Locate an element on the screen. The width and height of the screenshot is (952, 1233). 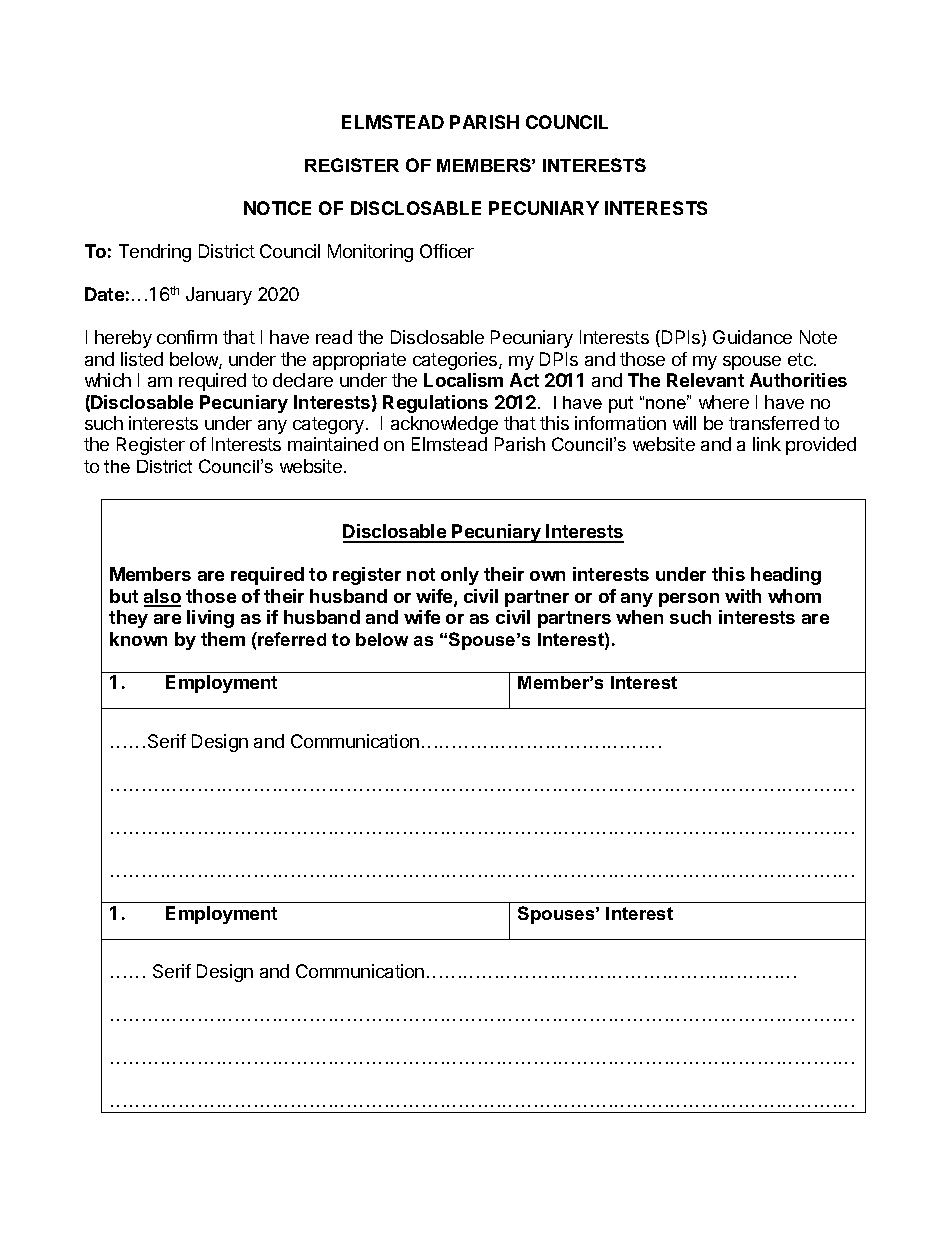
Monitoring is located at coordinates (370, 253).
